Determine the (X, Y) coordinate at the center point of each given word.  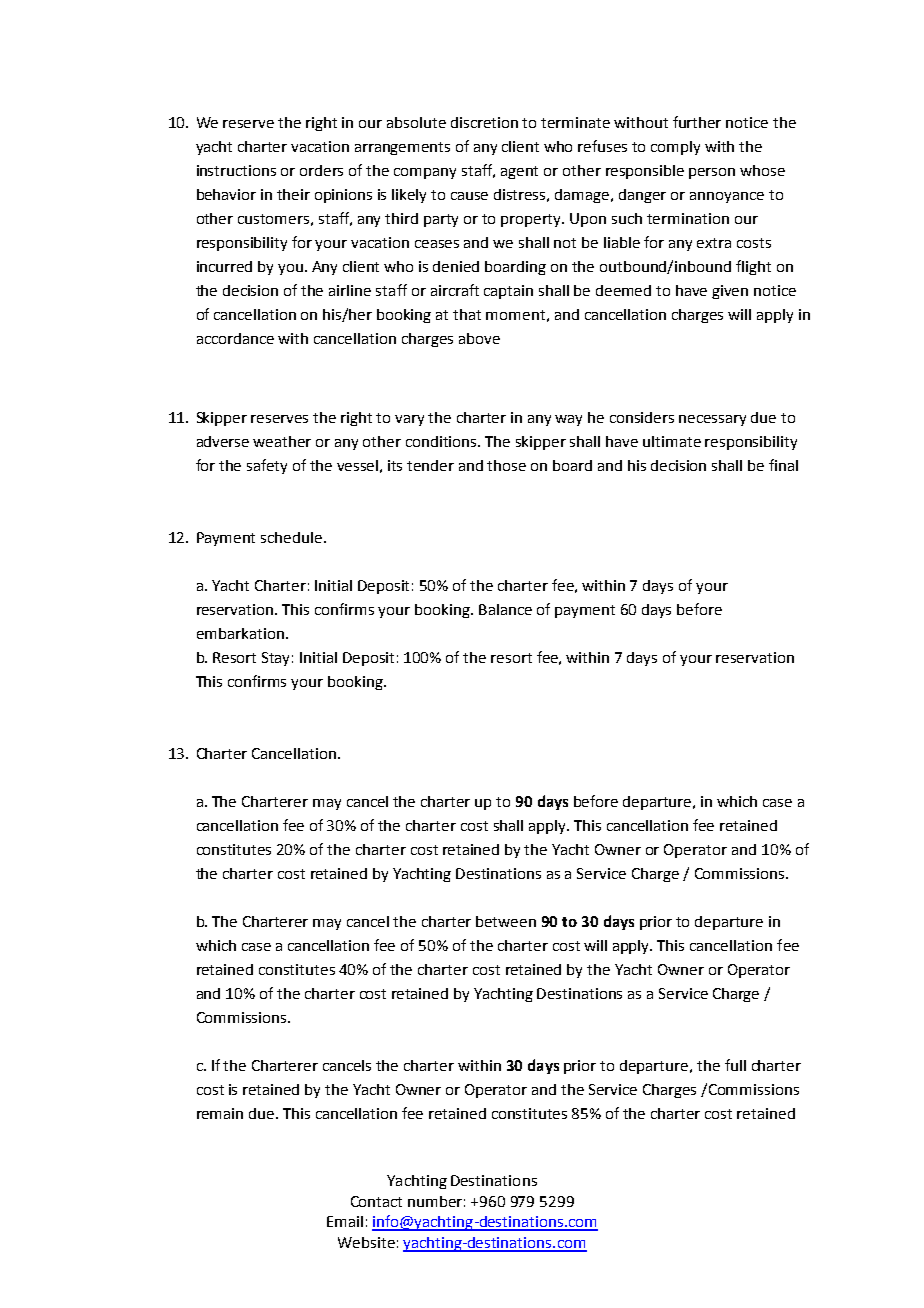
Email (345, 1221)
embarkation (240, 633)
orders (321, 170)
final (783, 465)
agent (519, 172)
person (712, 173)
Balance (505, 609)
